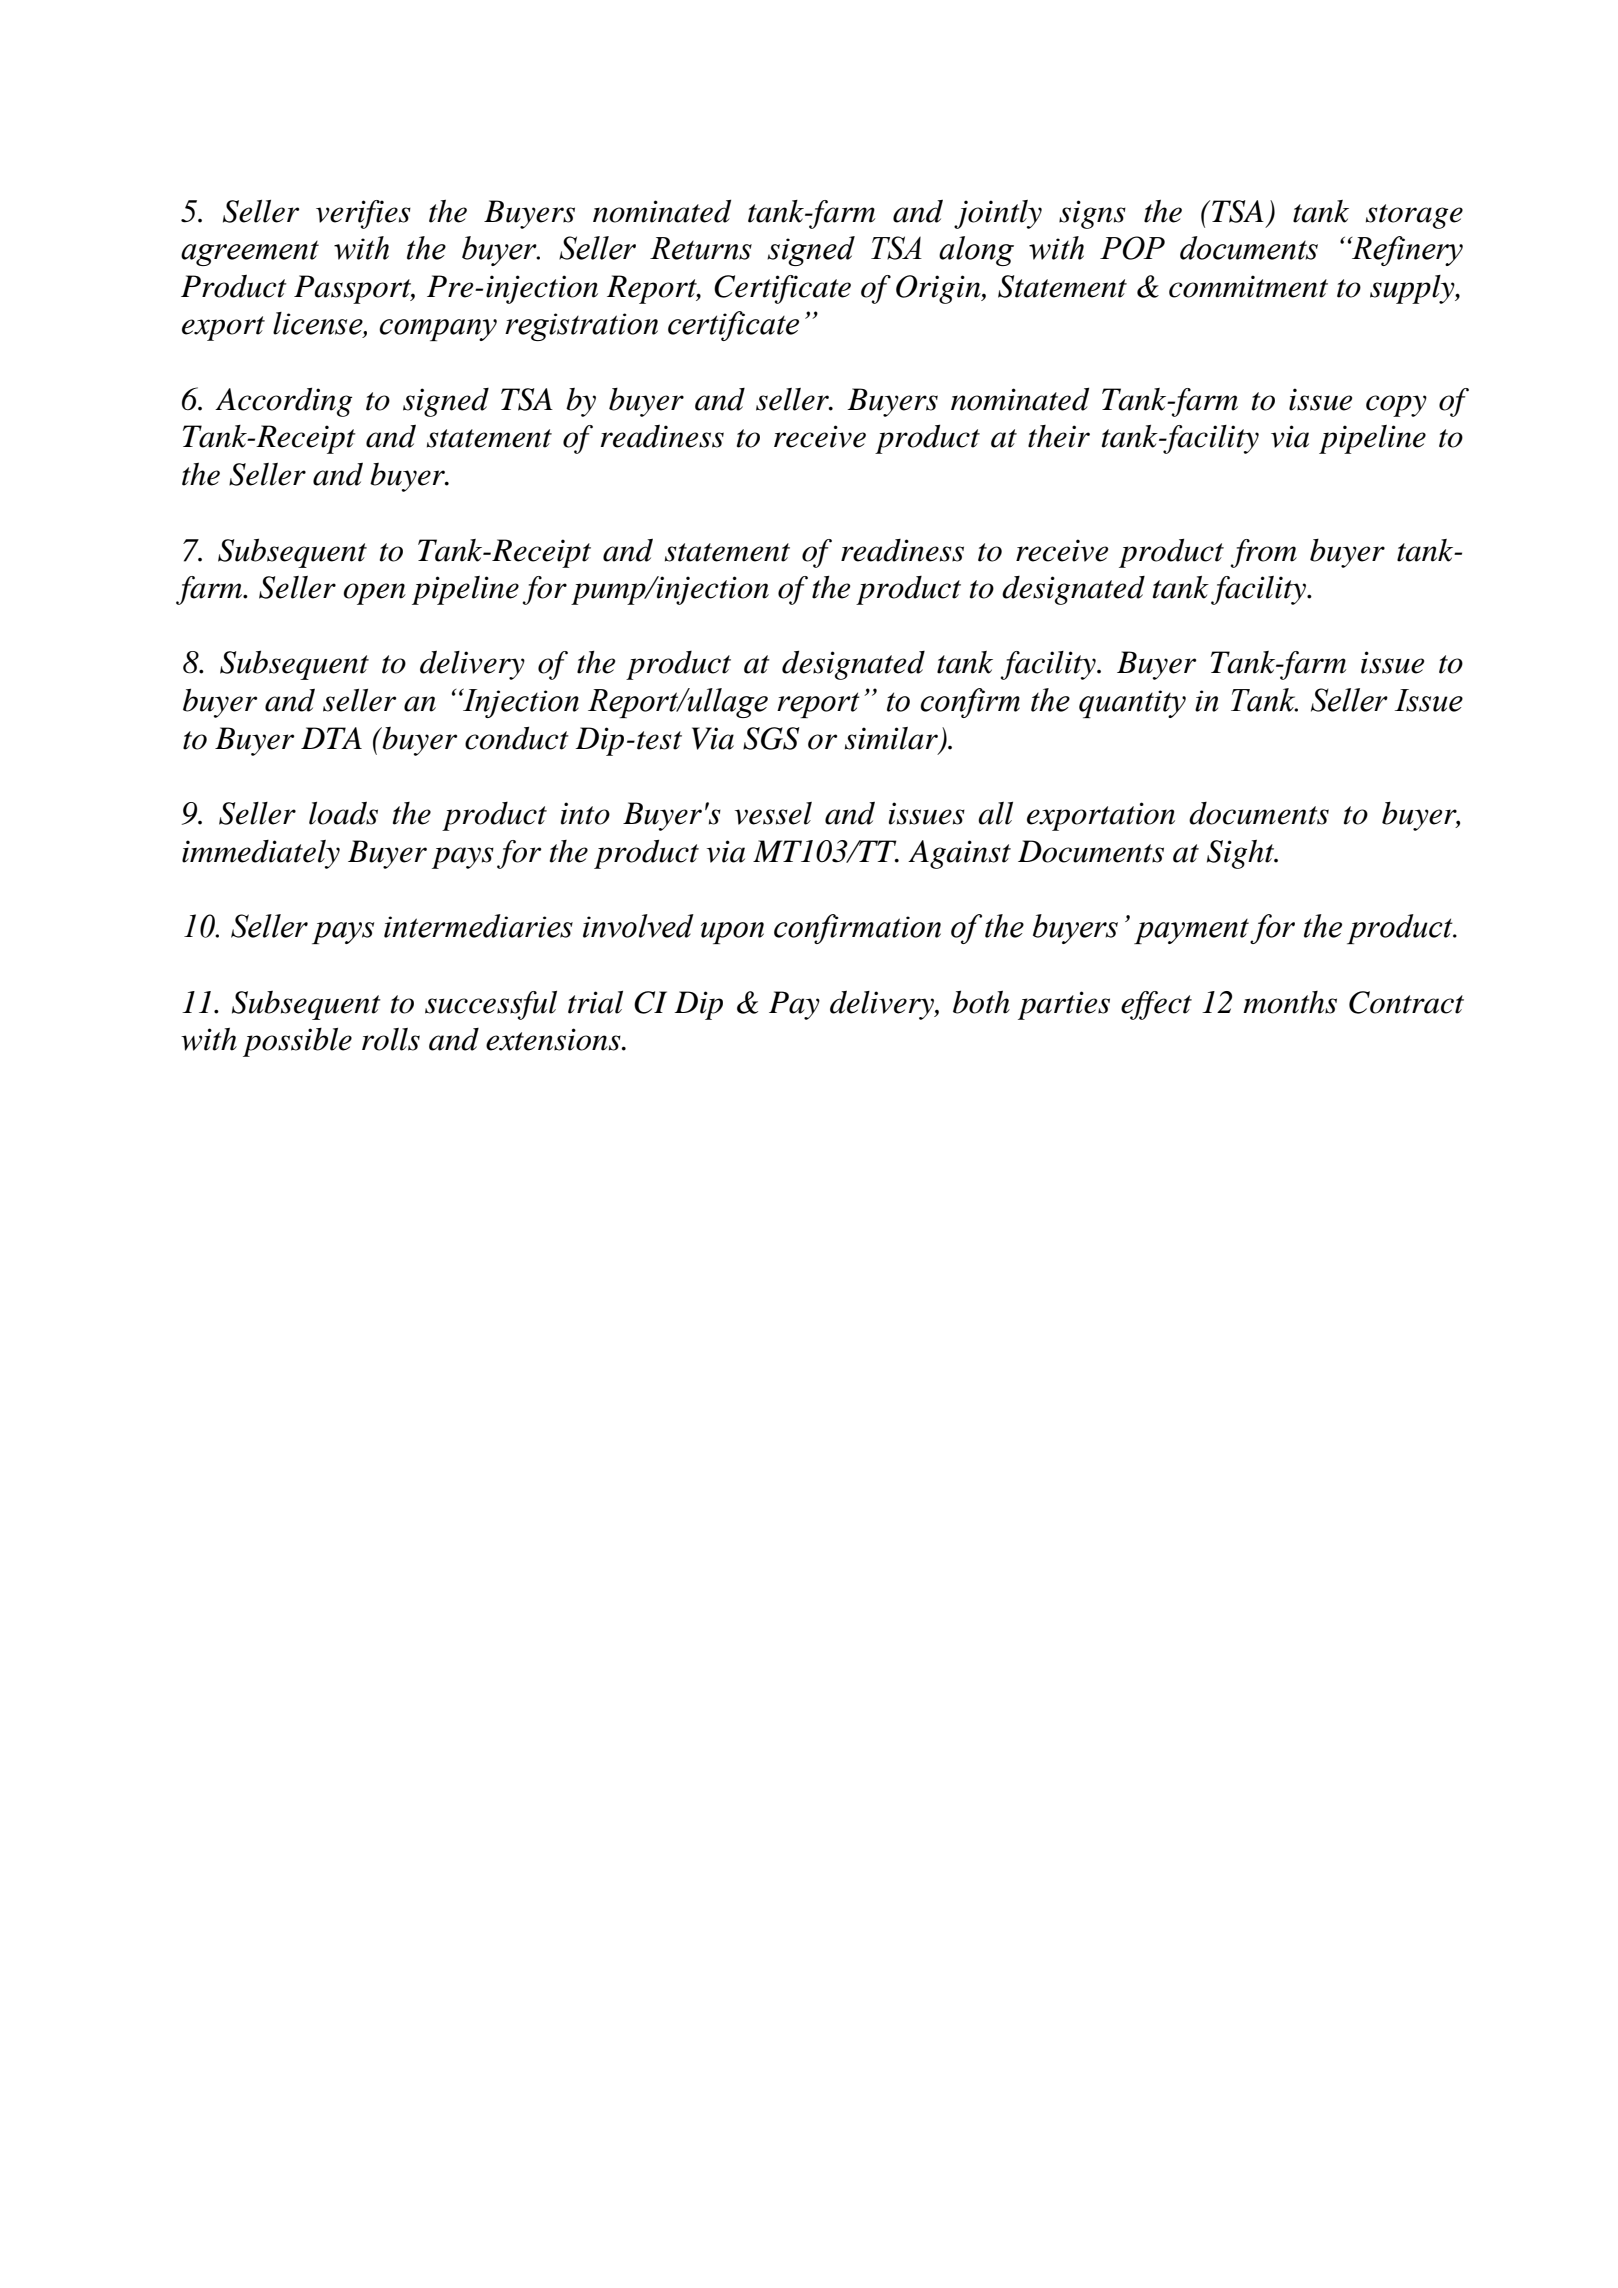 The width and height of the page is (1618, 2288). What do you see at coordinates (363, 214) in the page?
I see `verifies` at bounding box center [363, 214].
